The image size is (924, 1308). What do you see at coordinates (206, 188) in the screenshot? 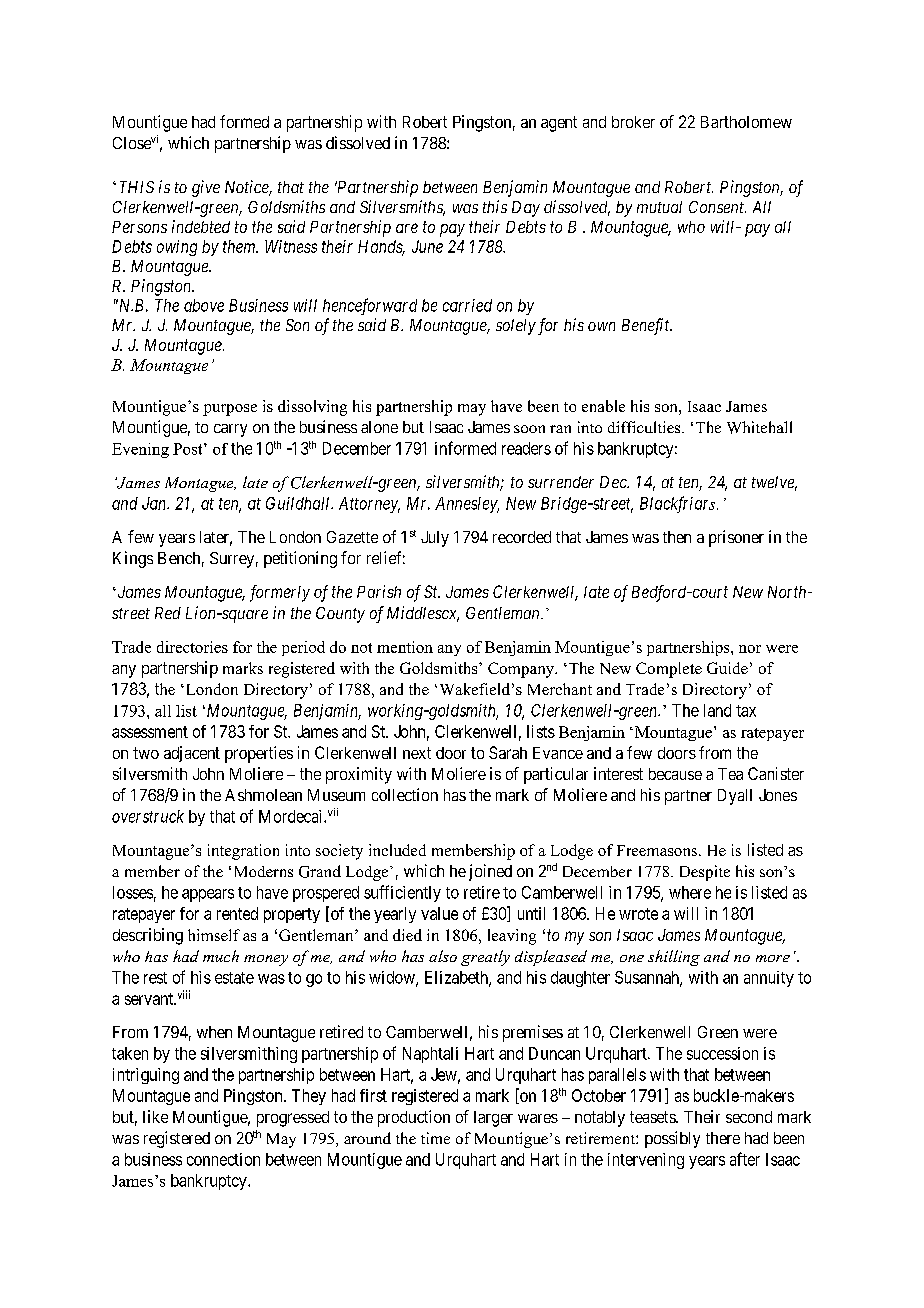
I see `give` at bounding box center [206, 188].
